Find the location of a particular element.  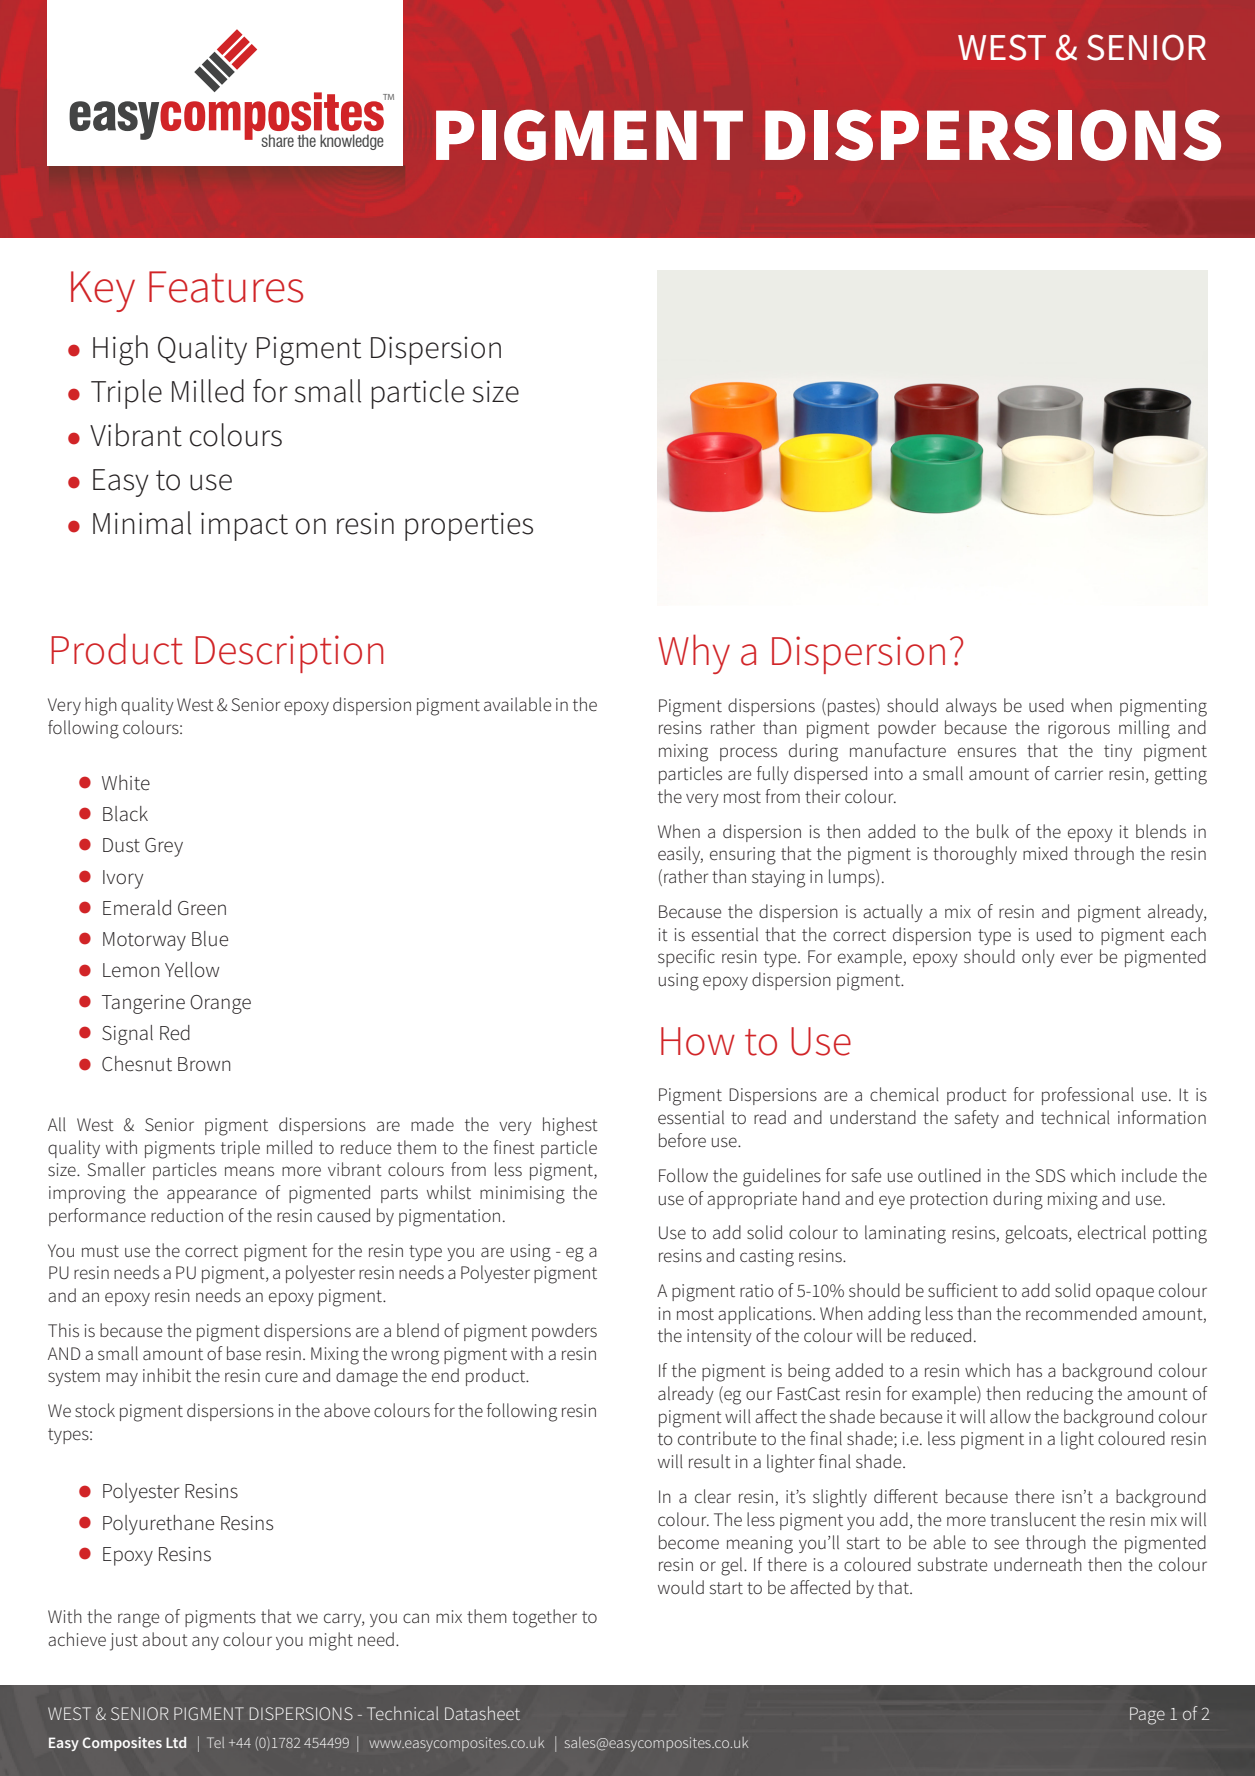

appearance is located at coordinates (212, 1196).
